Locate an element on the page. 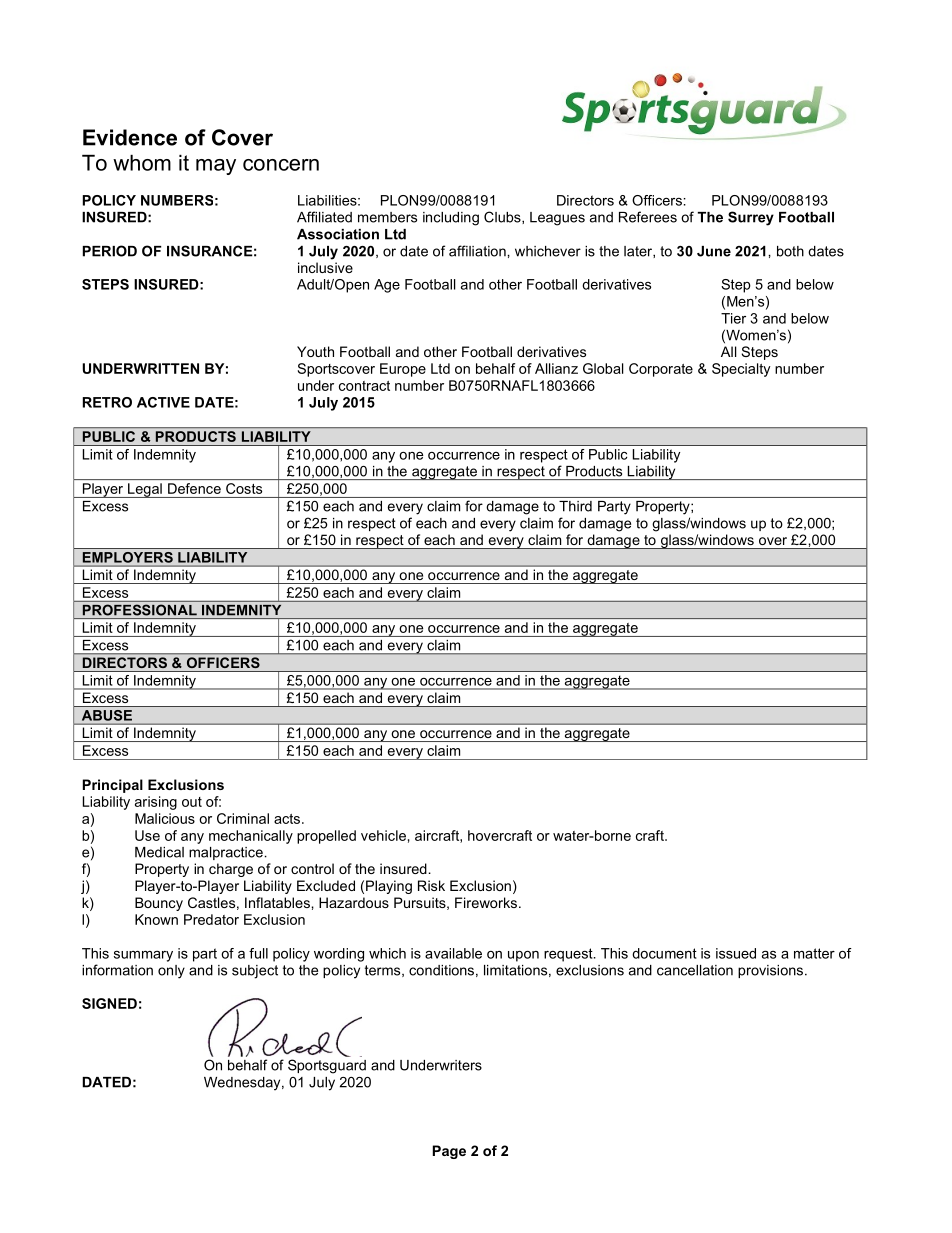 Image resolution: width=952 pixels, height=1233 pixels. may is located at coordinates (216, 167).
